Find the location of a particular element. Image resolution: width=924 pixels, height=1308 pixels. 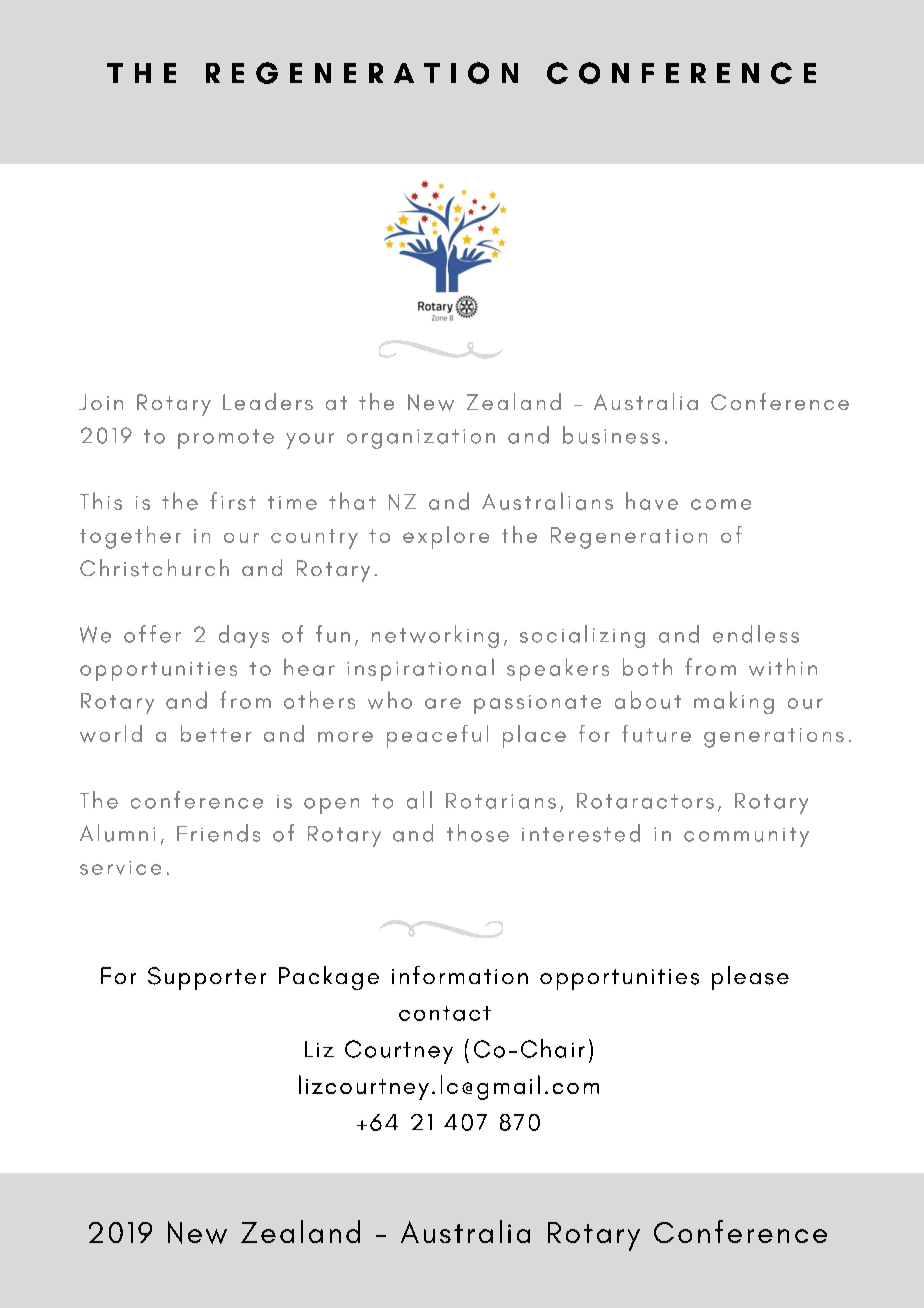

please is located at coordinates (750, 978).
